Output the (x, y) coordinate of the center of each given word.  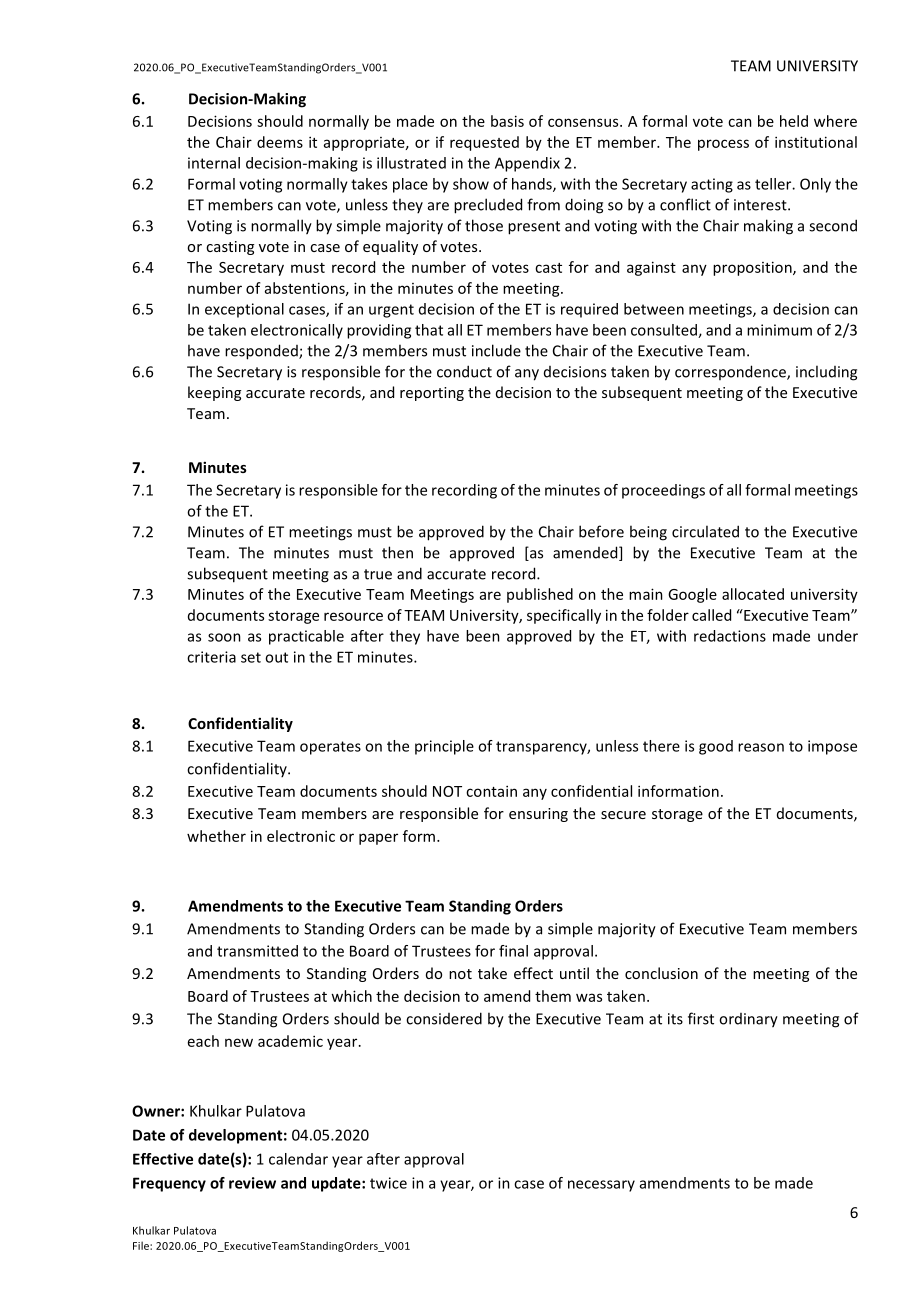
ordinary (748, 1020)
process (723, 145)
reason (761, 747)
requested (484, 143)
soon (224, 637)
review (252, 1183)
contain (491, 791)
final (513, 951)
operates (330, 748)
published (540, 595)
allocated (753, 594)
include (496, 350)
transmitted (257, 951)
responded (262, 352)
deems (280, 142)
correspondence (731, 372)
